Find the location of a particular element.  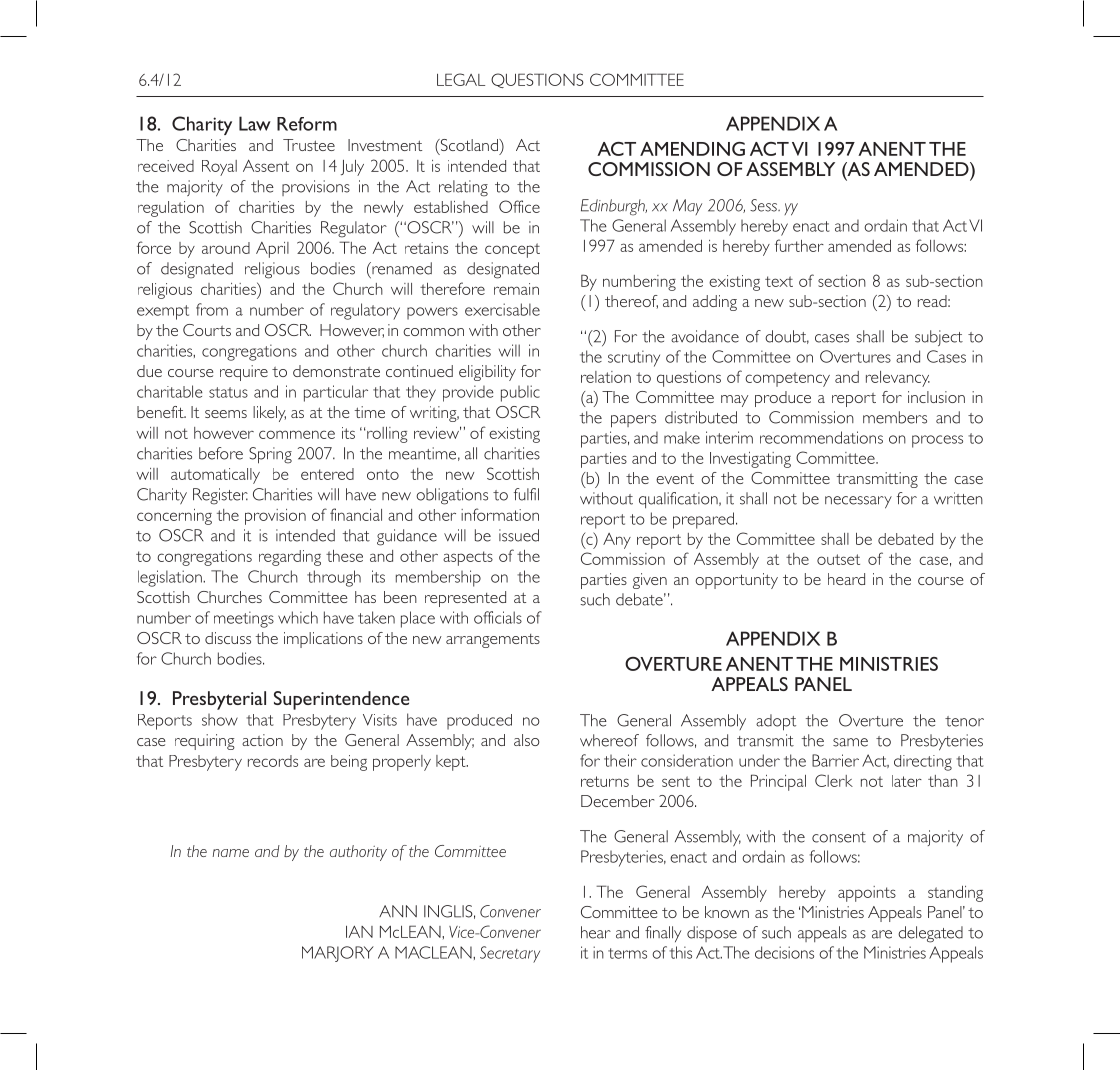

Law is located at coordinates (255, 123).
